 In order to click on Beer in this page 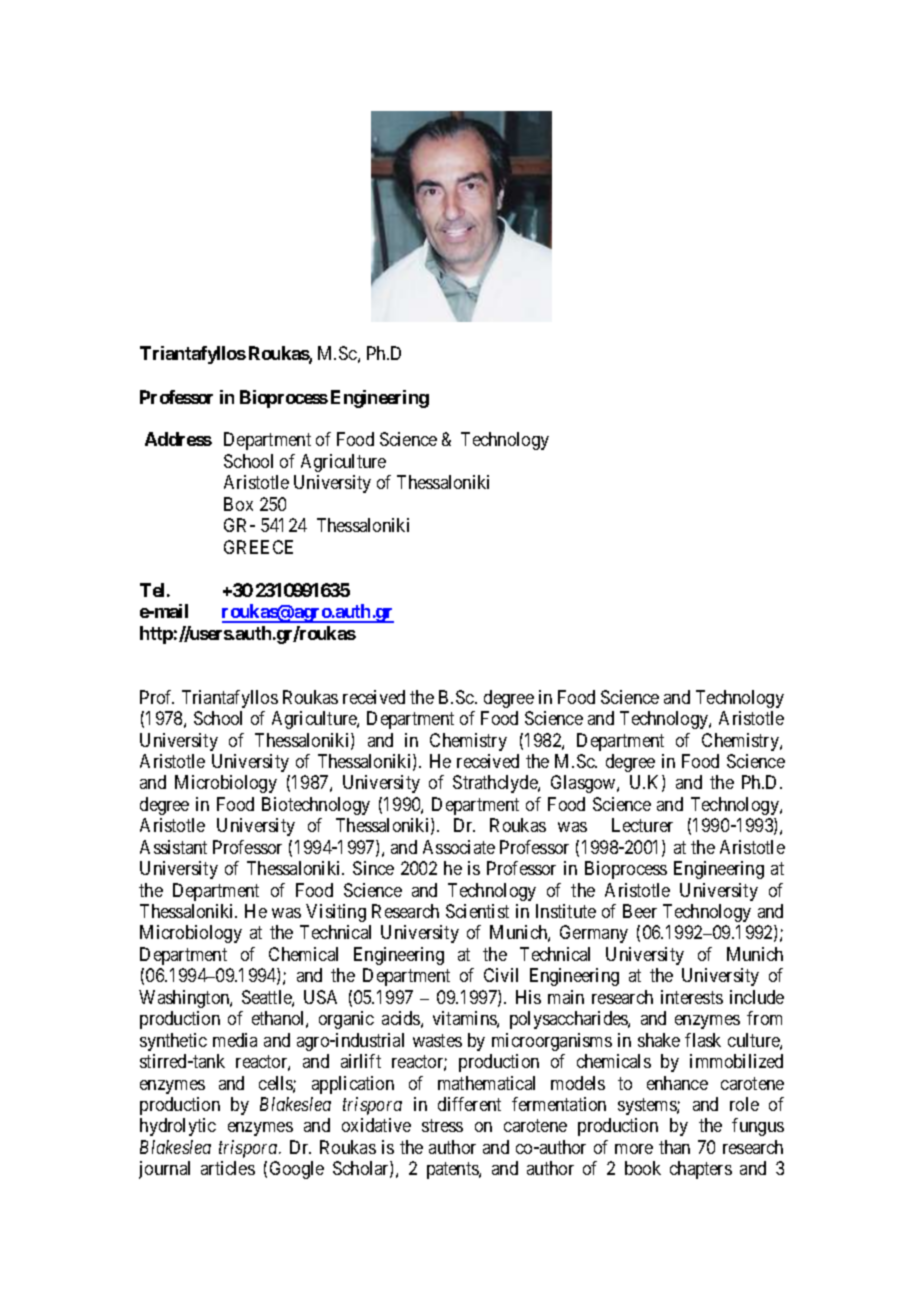, I will do `click(640, 911)`.
